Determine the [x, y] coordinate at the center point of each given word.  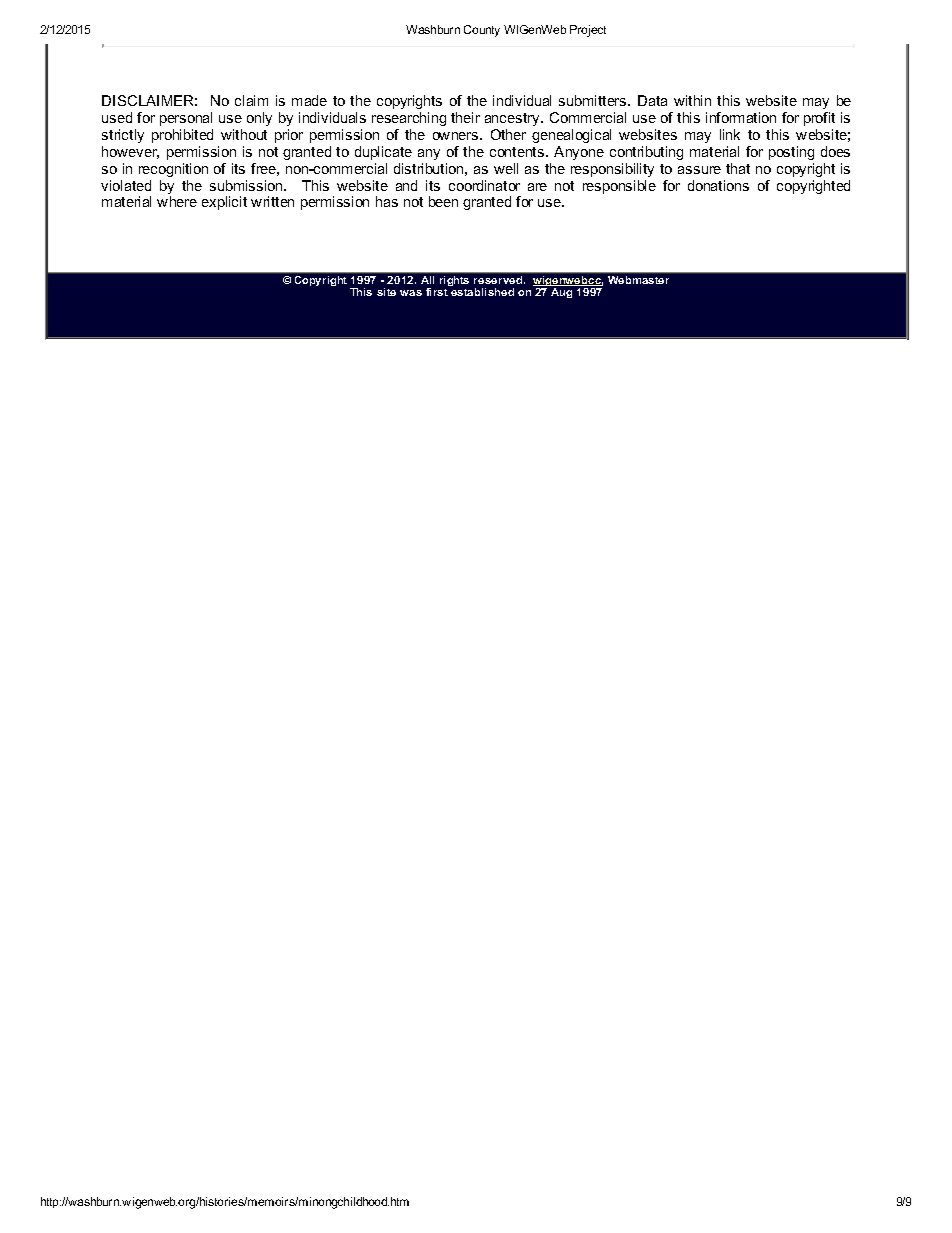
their [465, 117]
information [741, 117]
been [443, 201]
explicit [224, 203]
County [482, 31]
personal [186, 119]
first [437, 292]
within [692, 100]
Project [588, 31]
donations [718, 185]
